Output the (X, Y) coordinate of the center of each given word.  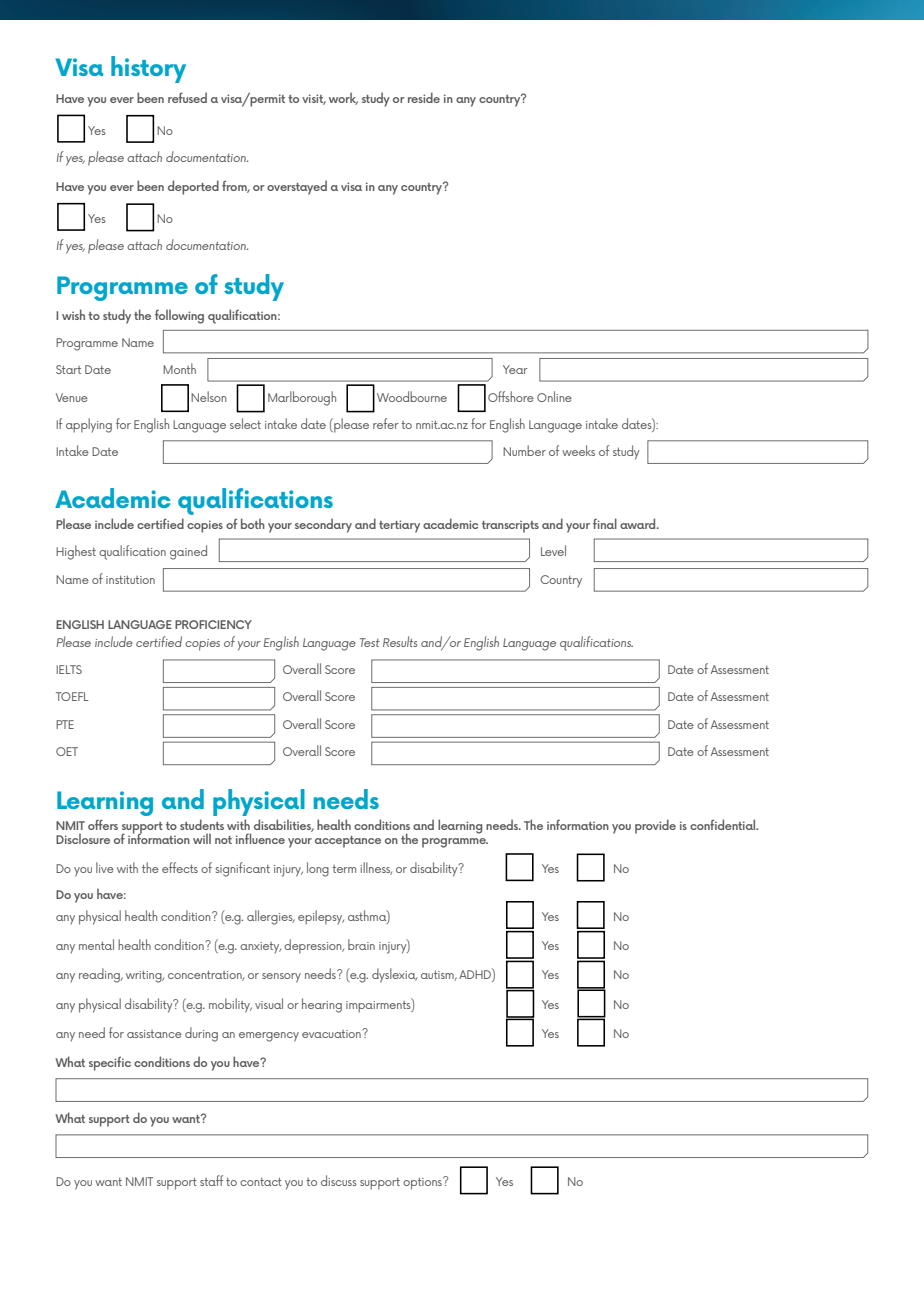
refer (386, 423)
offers (103, 824)
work (343, 98)
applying (89, 425)
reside (424, 97)
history (148, 69)
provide (655, 826)
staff (211, 1180)
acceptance (348, 842)
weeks (578, 450)
